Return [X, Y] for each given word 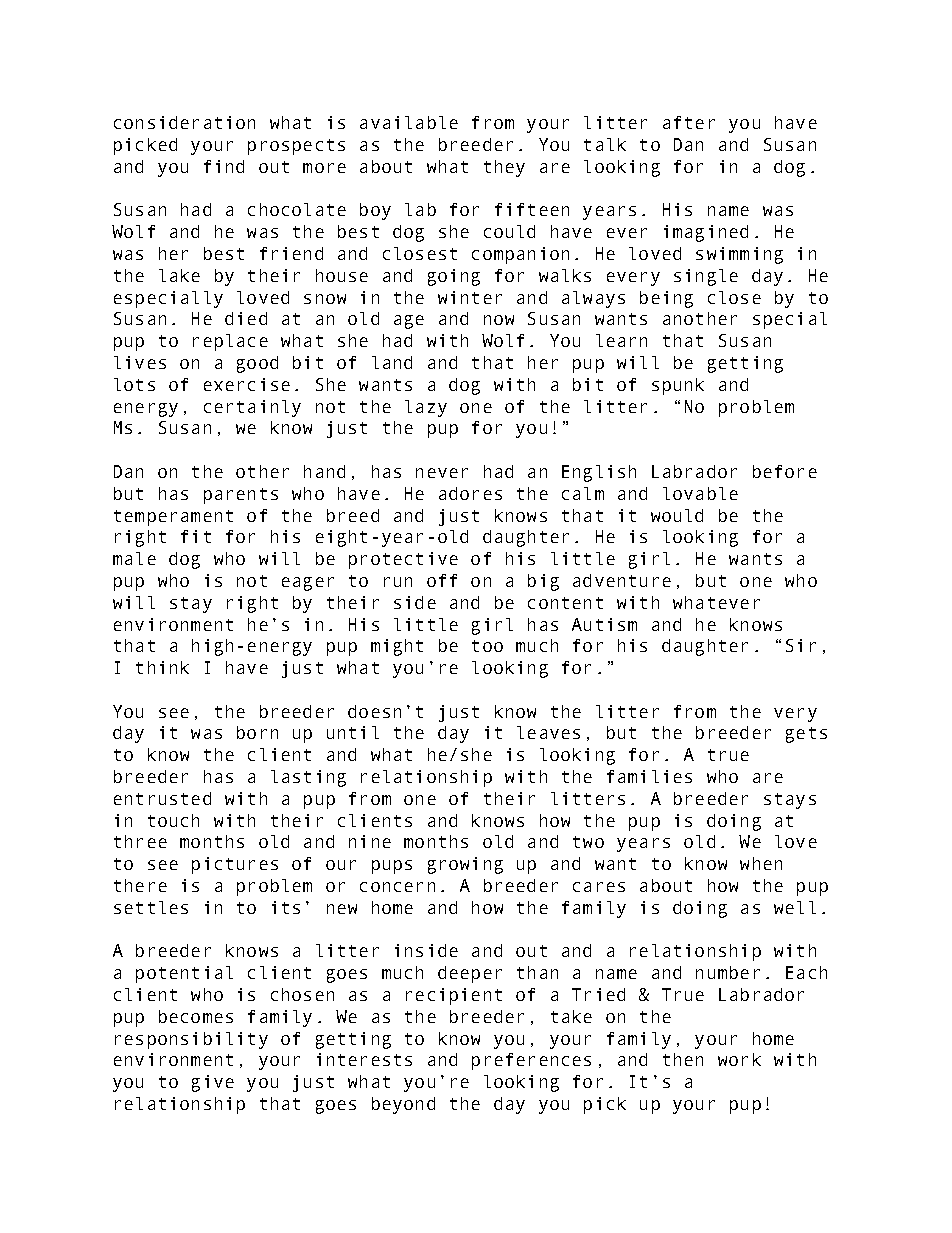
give [213, 1083]
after [689, 122]
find [224, 166]
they [504, 168]
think [162, 667]
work [739, 1059]
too [487, 646]
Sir [801, 645]
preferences [531, 1061]
